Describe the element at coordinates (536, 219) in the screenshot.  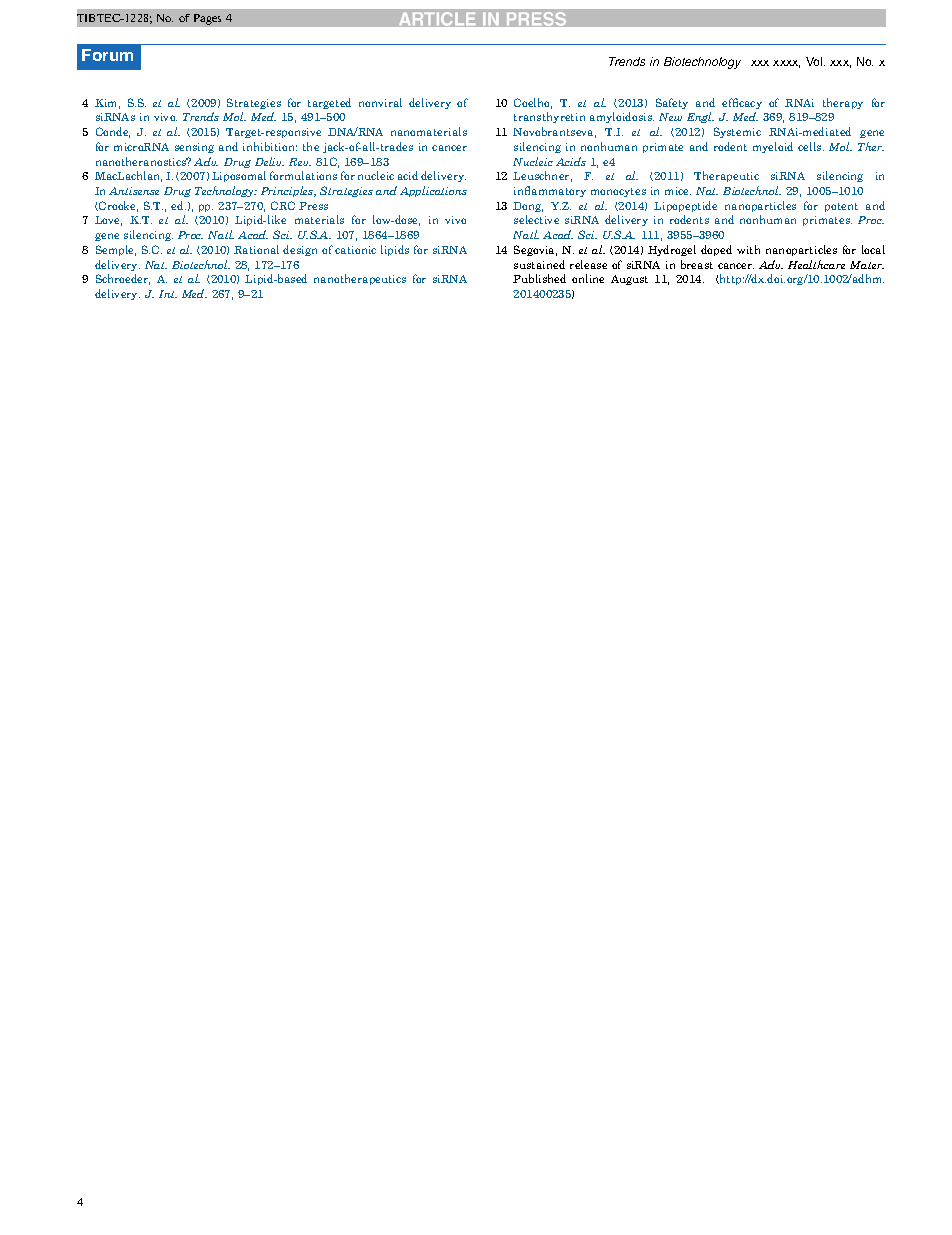
I see `selective` at that location.
